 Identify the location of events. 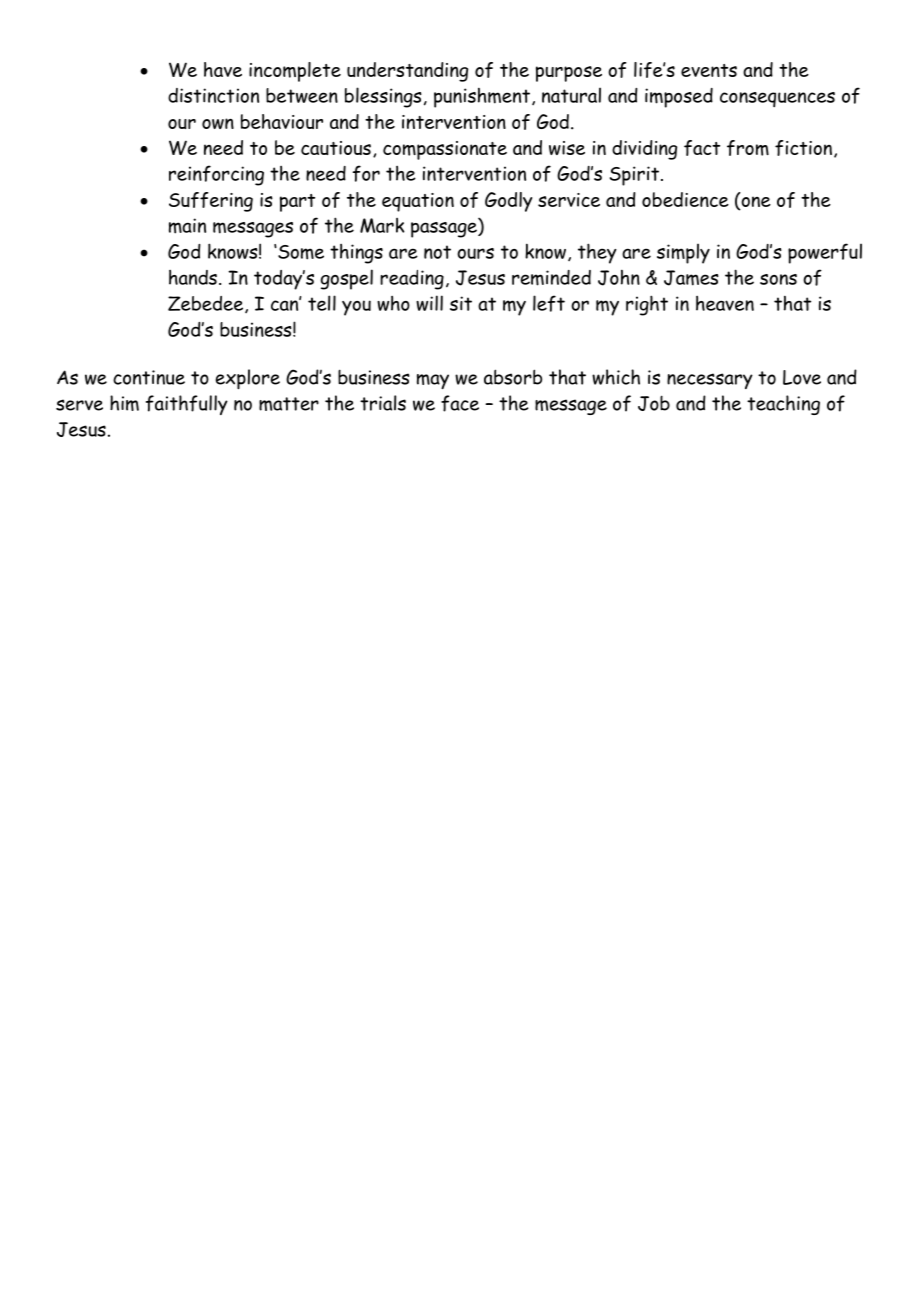
(709, 70).
